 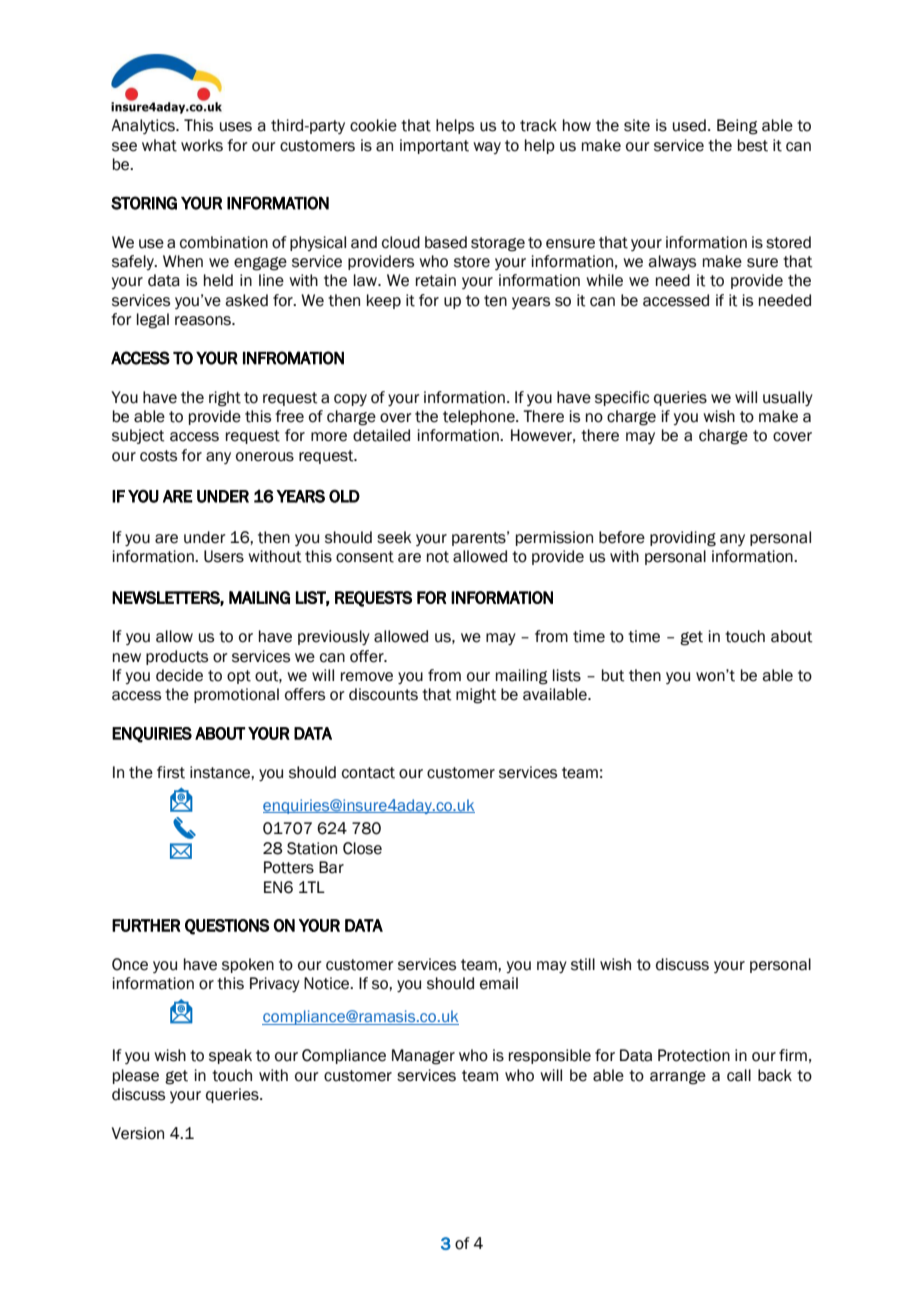 I want to click on Manager, so click(x=423, y=1057).
